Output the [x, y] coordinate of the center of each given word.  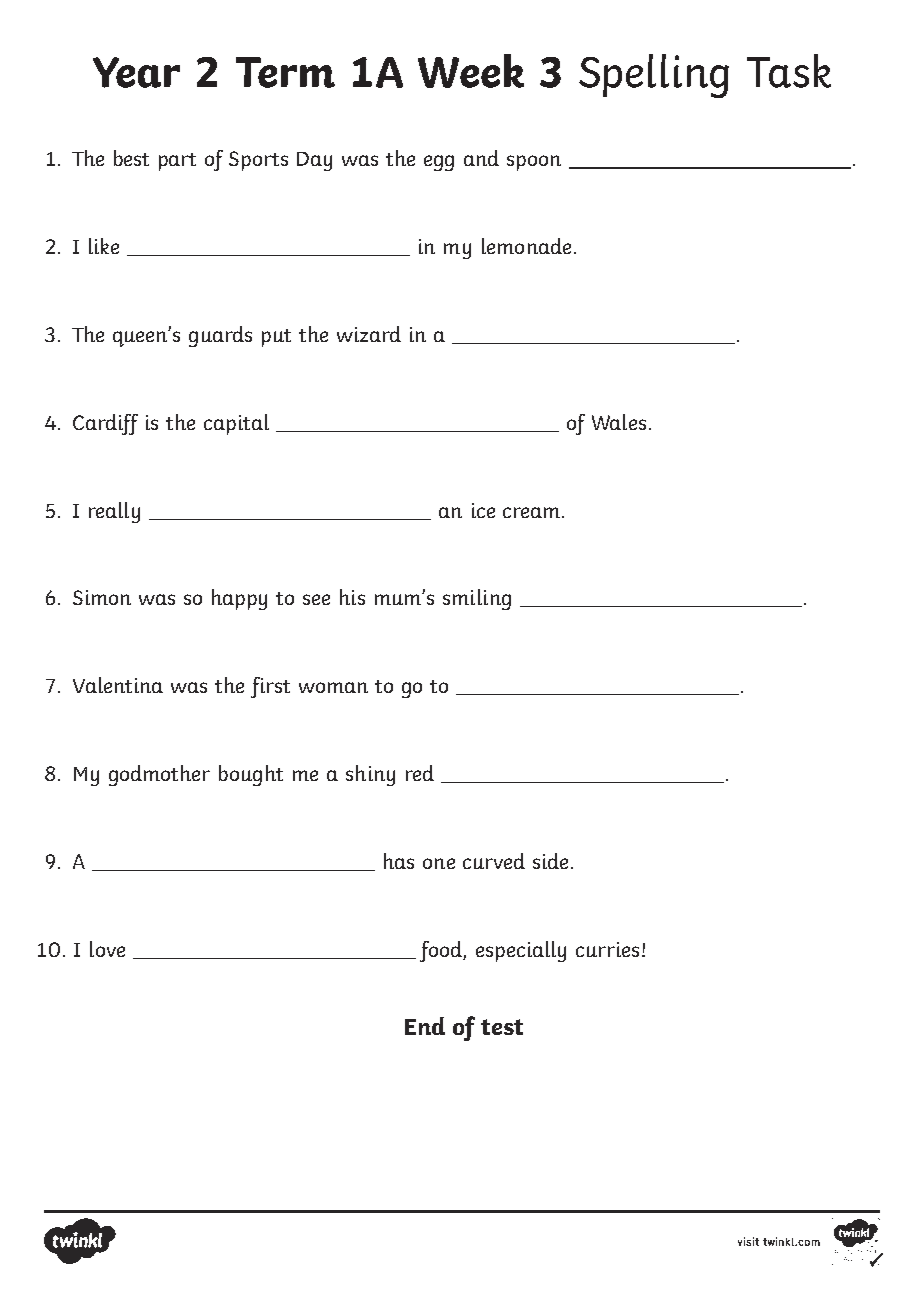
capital [236, 424]
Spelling [654, 76]
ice [483, 510]
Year [136, 72]
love [107, 949]
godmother [159, 775]
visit [748, 1241]
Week [471, 71]
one [439, 863]
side [550, 861]
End [425, 1026]
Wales [619, 422]
